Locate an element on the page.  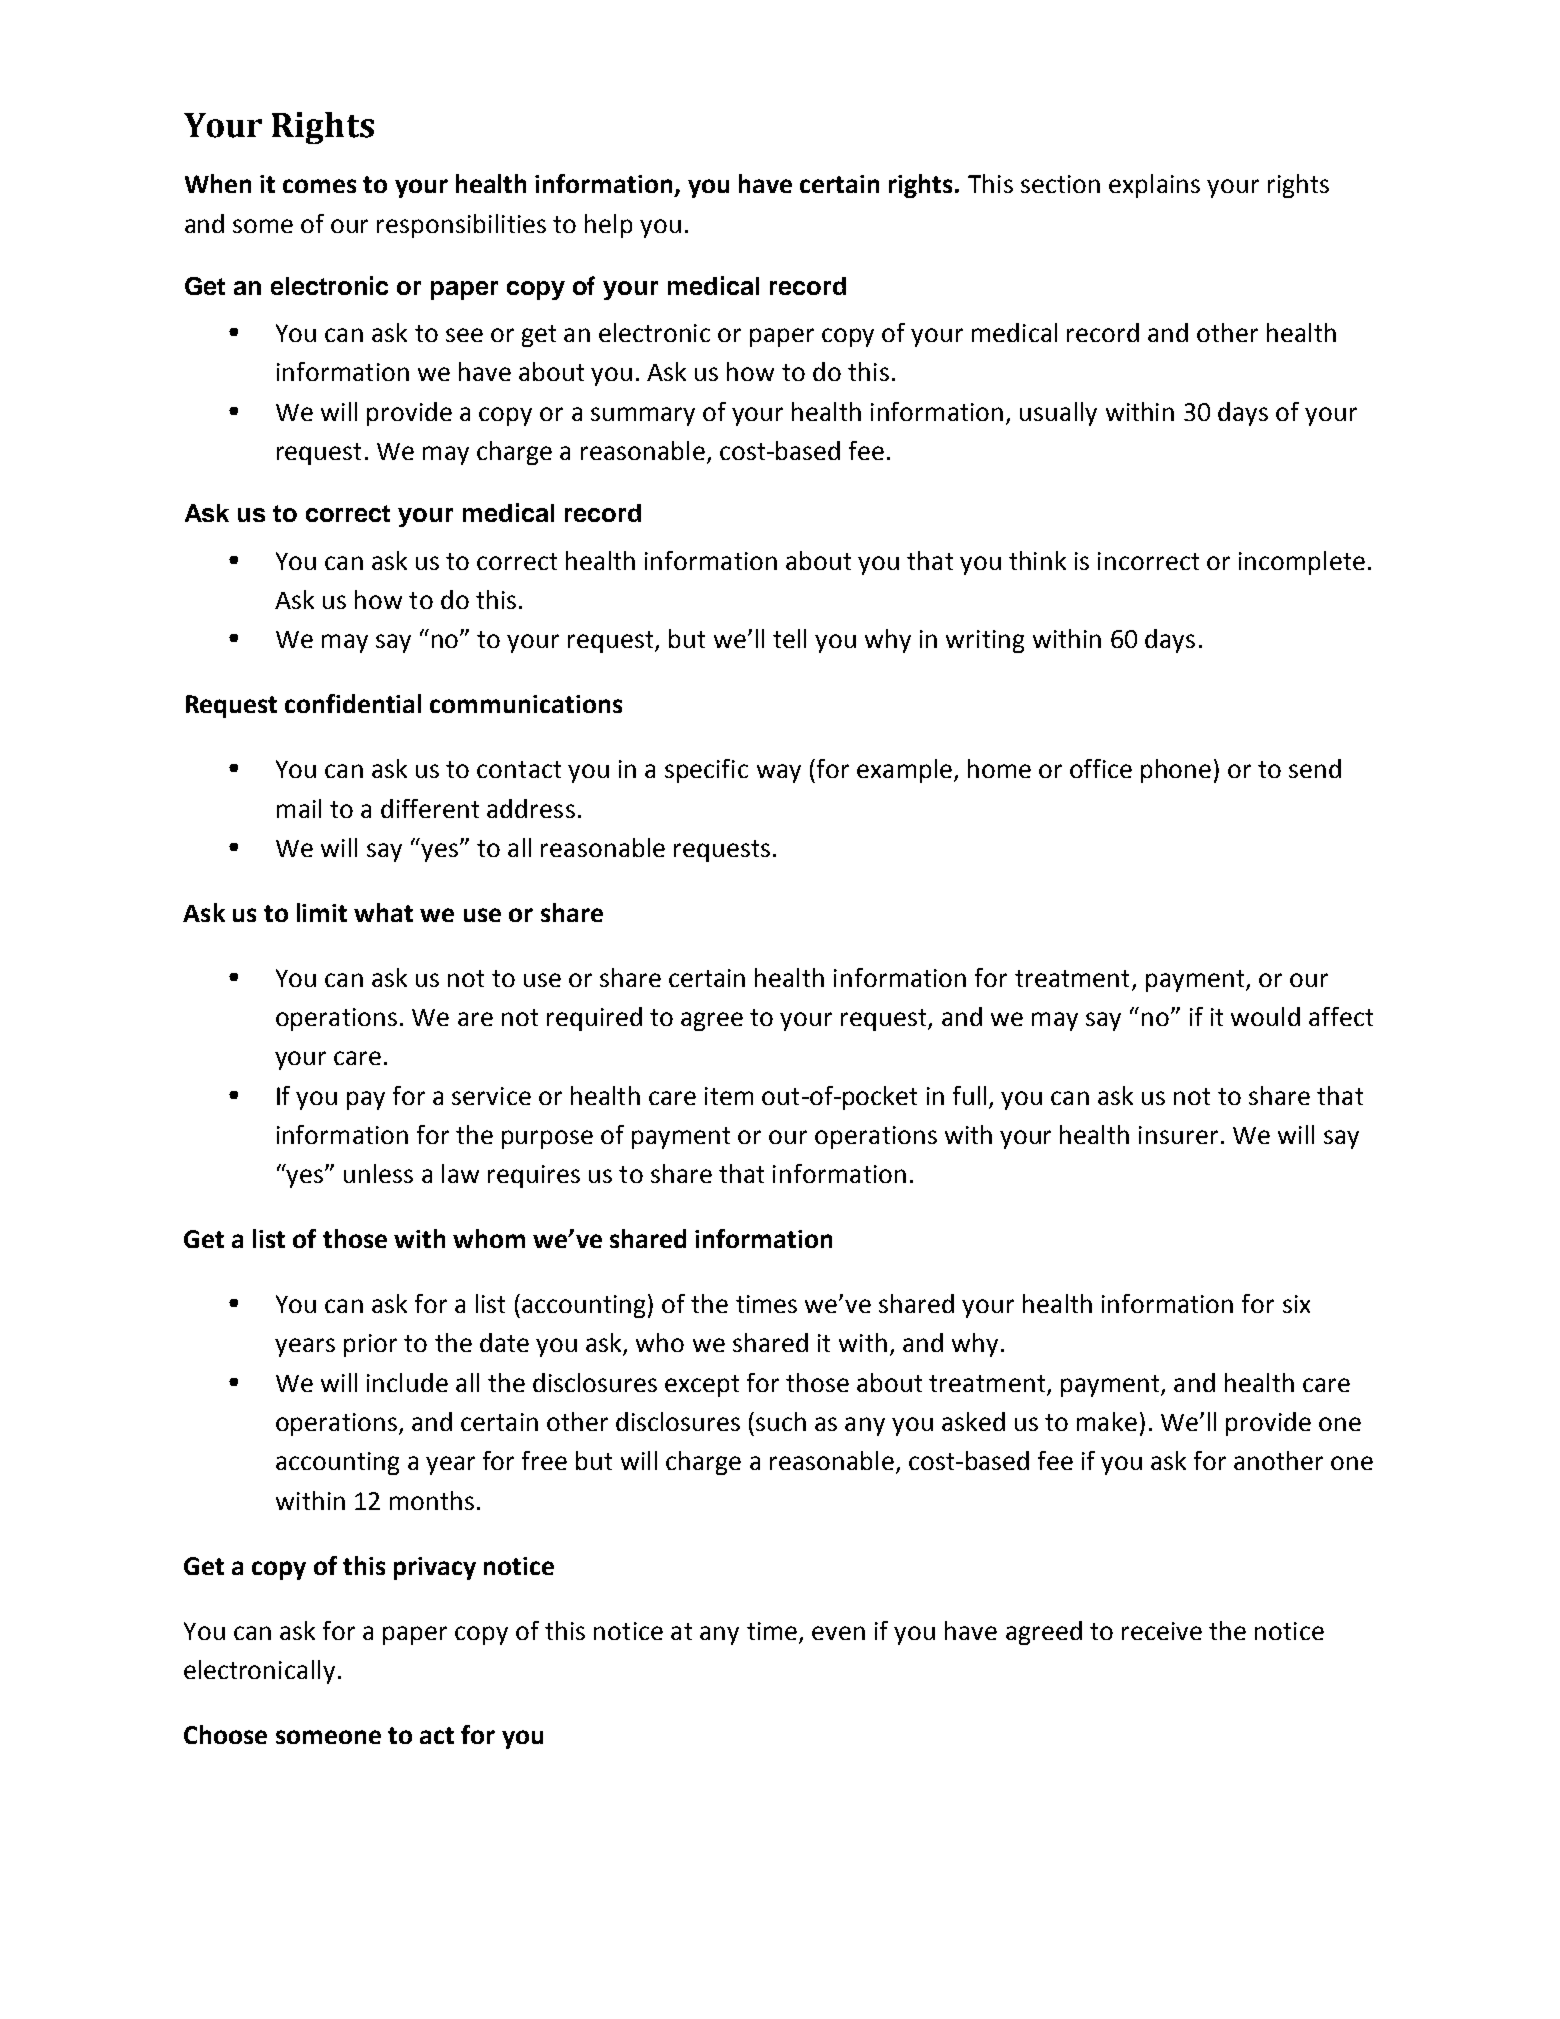
insurer is located at coordinates (1178, 1135).
